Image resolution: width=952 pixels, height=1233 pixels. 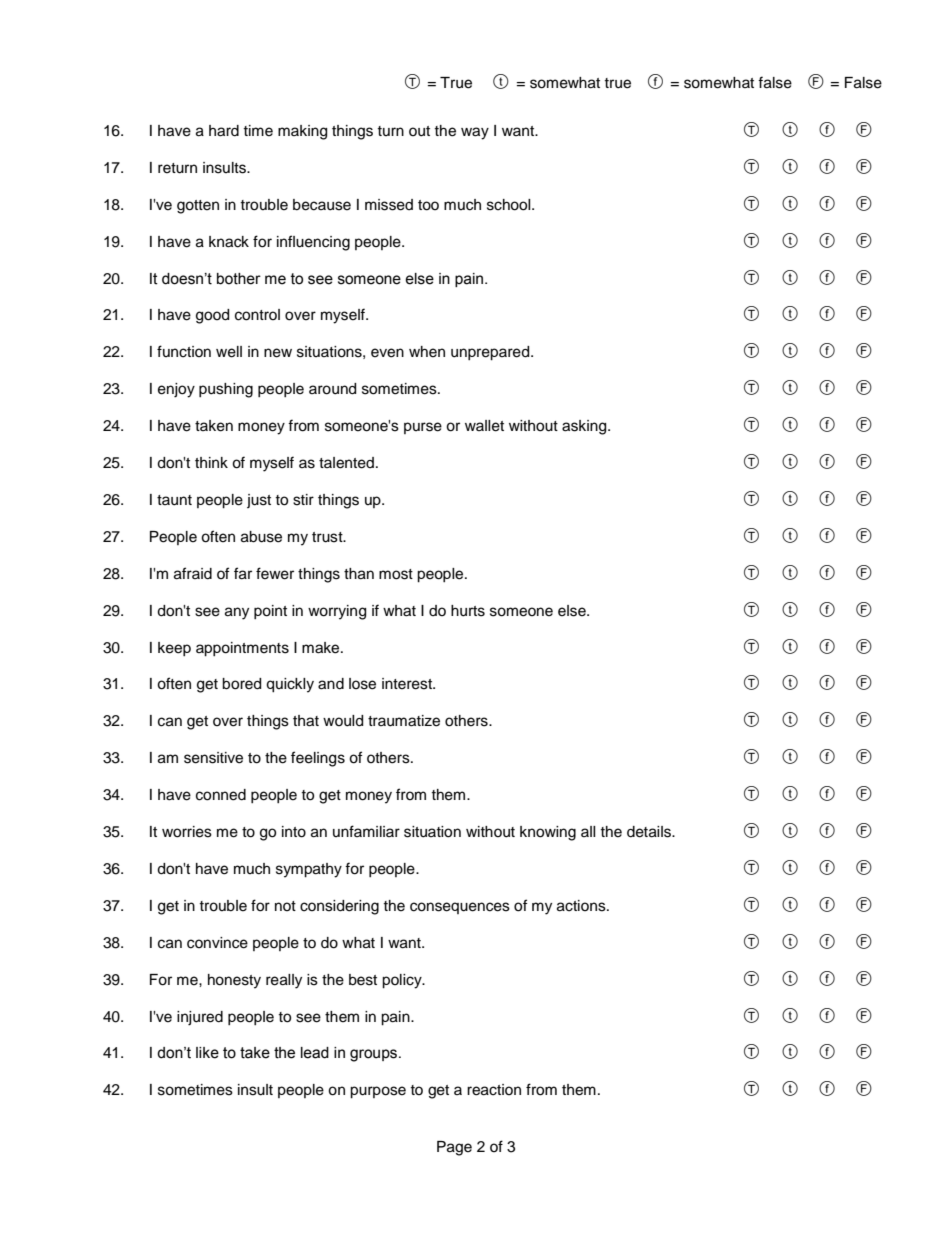 I want to click on like, so click(x=207, y=1053).
